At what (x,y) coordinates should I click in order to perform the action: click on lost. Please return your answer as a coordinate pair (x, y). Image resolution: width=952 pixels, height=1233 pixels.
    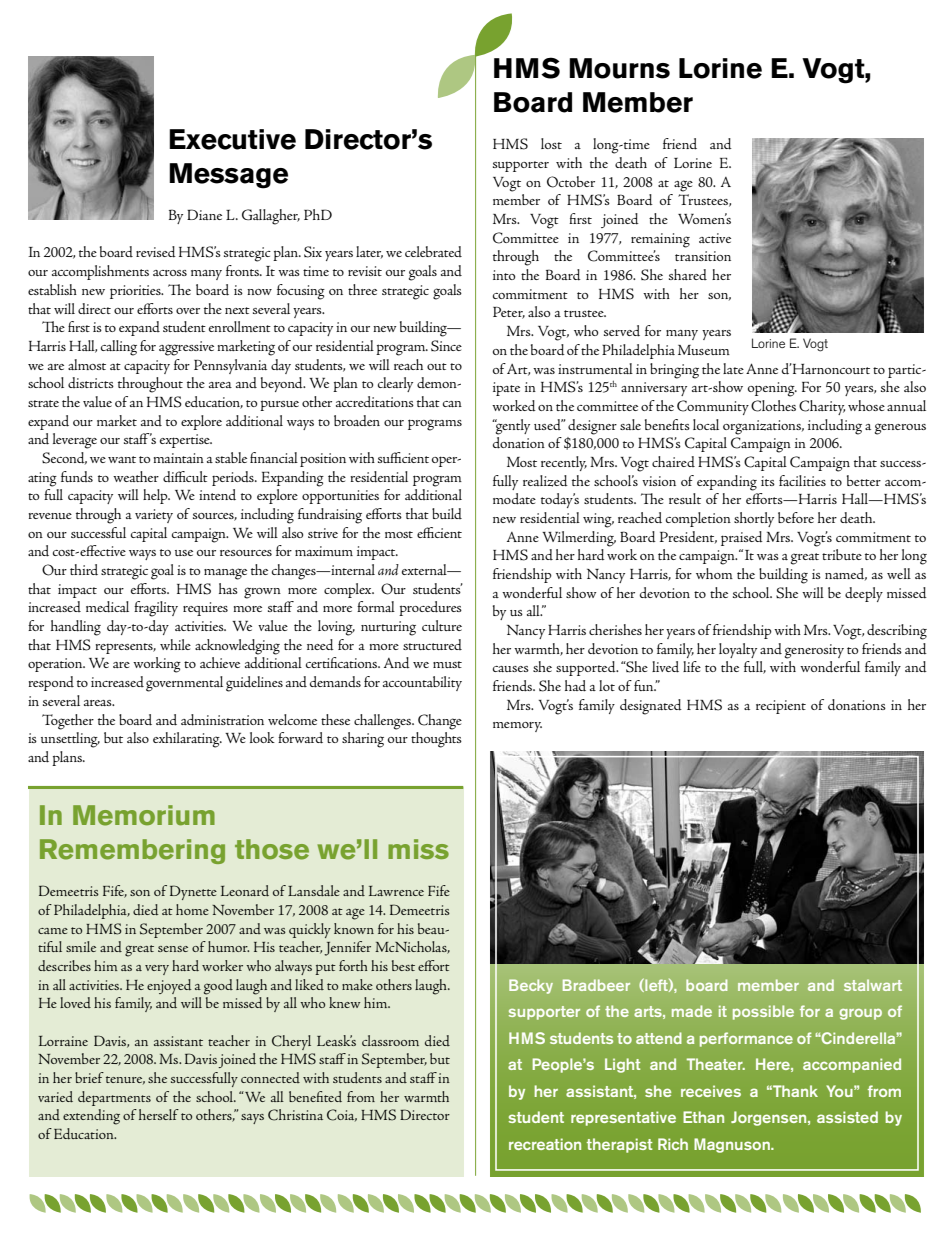
    Looking at the image, I should click on (551, 143).
